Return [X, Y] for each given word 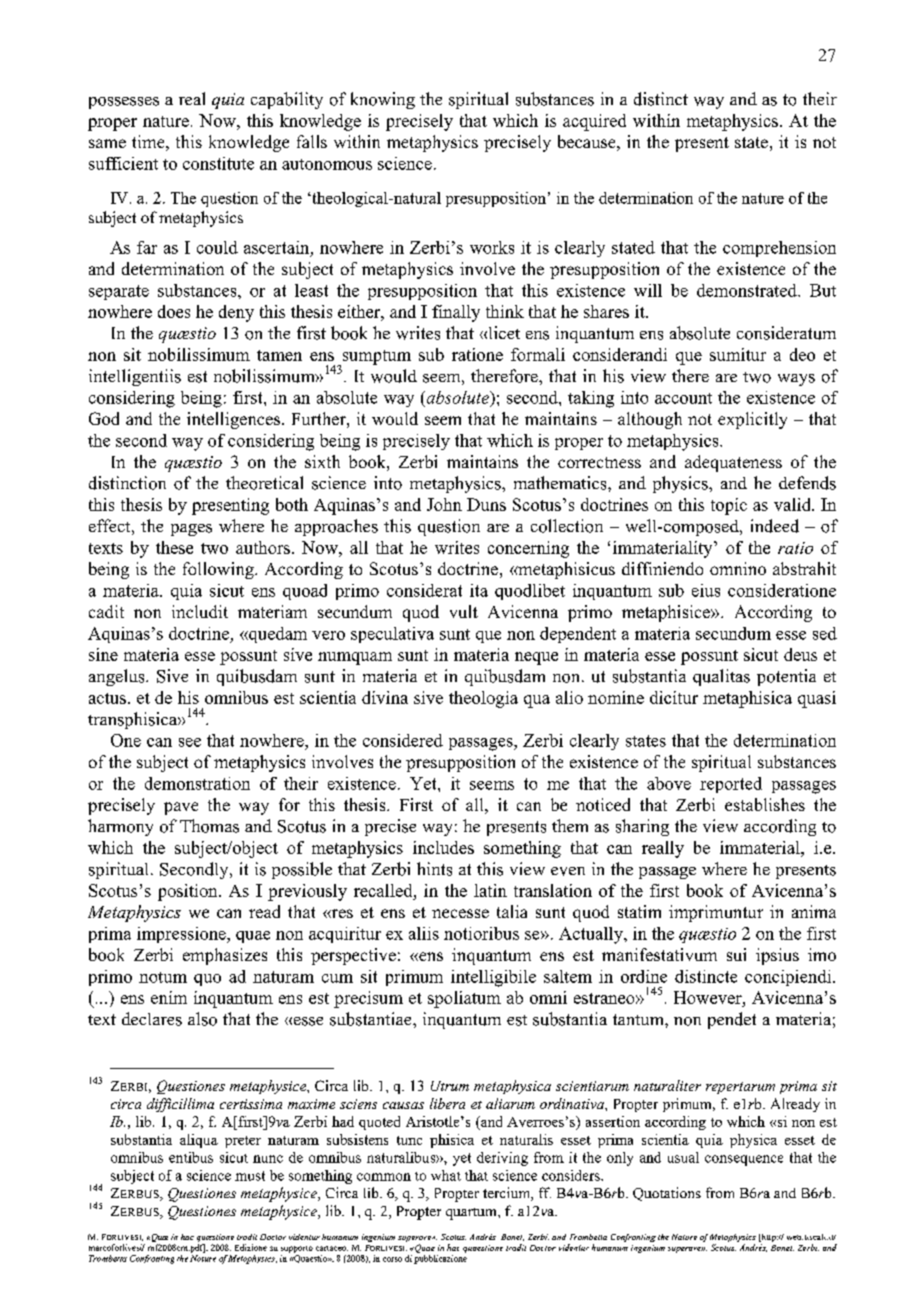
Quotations [667, 1194]
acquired [594, 122]
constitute [218, 163]
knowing [383, 100]
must [250, 1176]
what [446, 1175]
